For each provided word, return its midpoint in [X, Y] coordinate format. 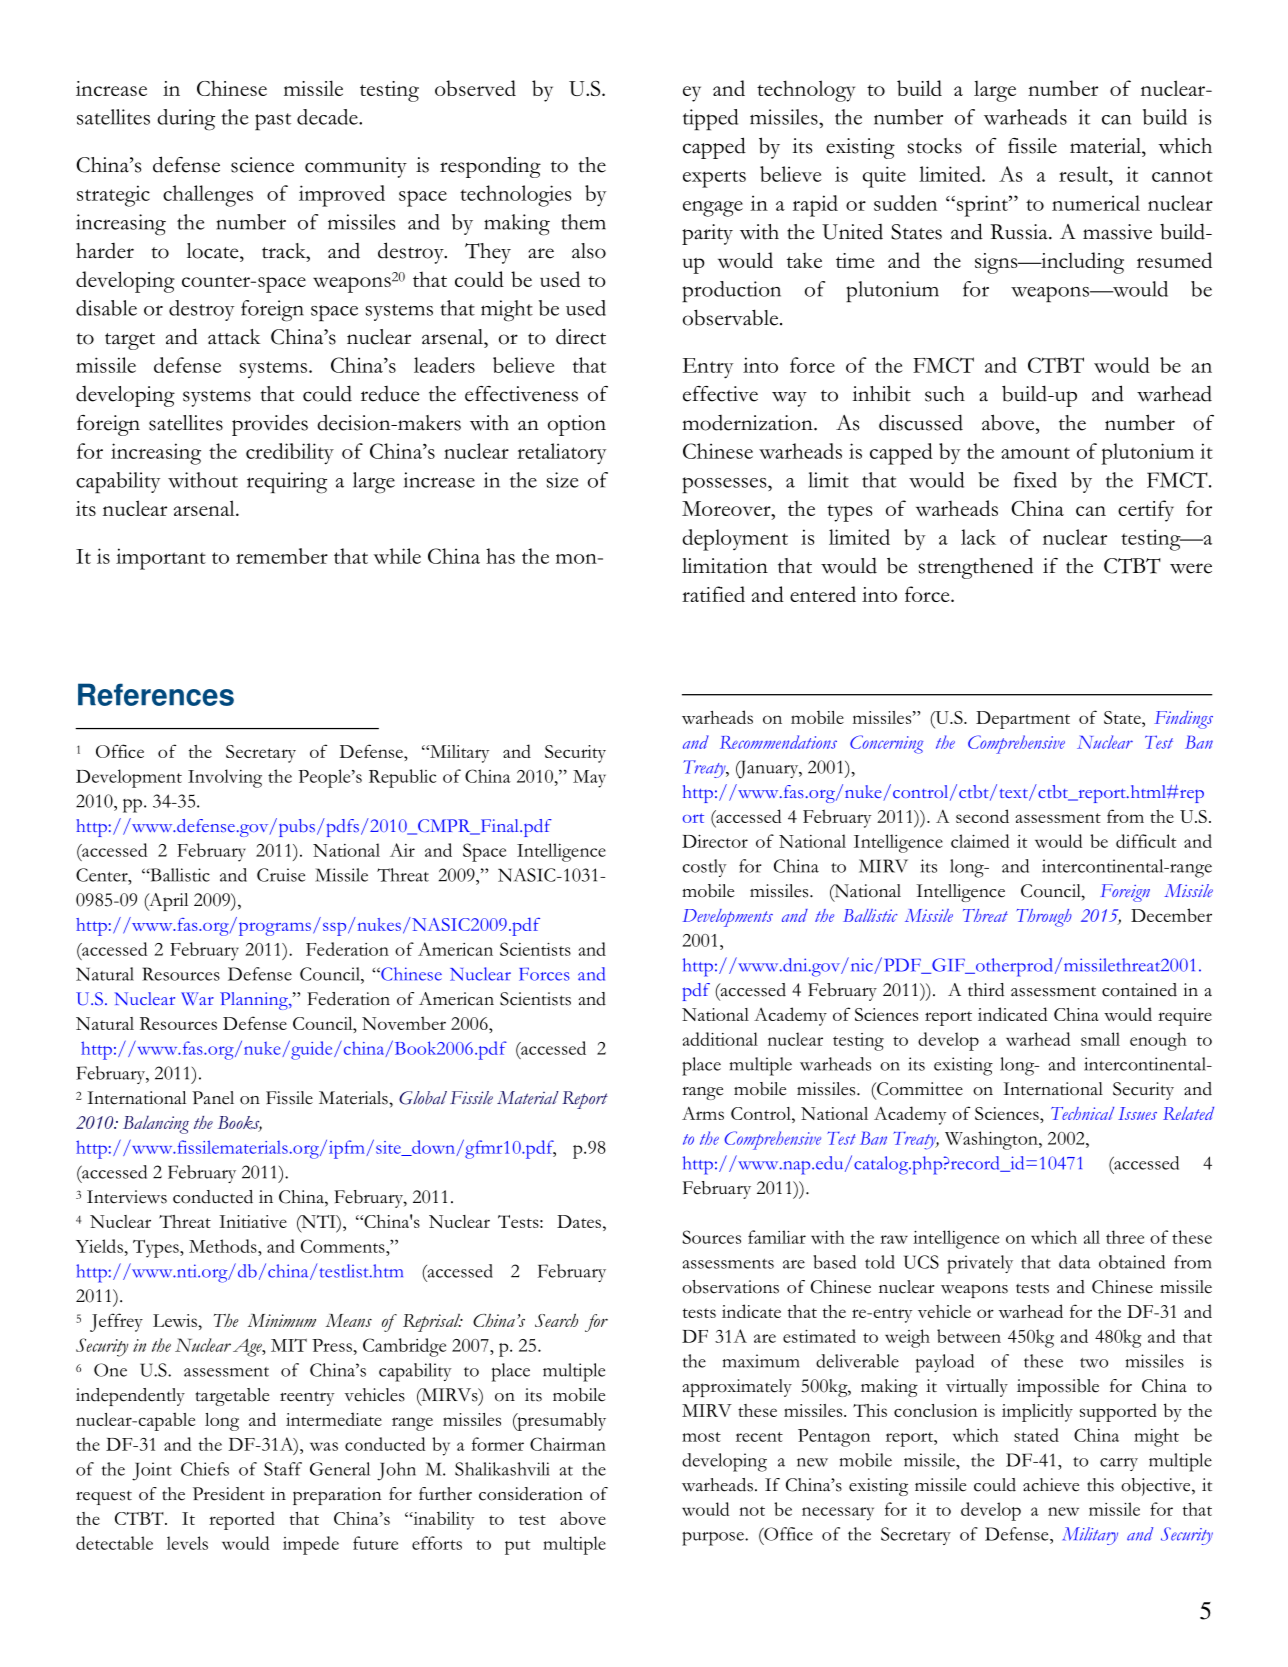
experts [714, 179]
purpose [714, 1538]
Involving [225, 778]
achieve [1051, 1485]
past [273, 122]
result [1085, 174]
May [589, 779]
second [982, 816]
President [229, 1494]
